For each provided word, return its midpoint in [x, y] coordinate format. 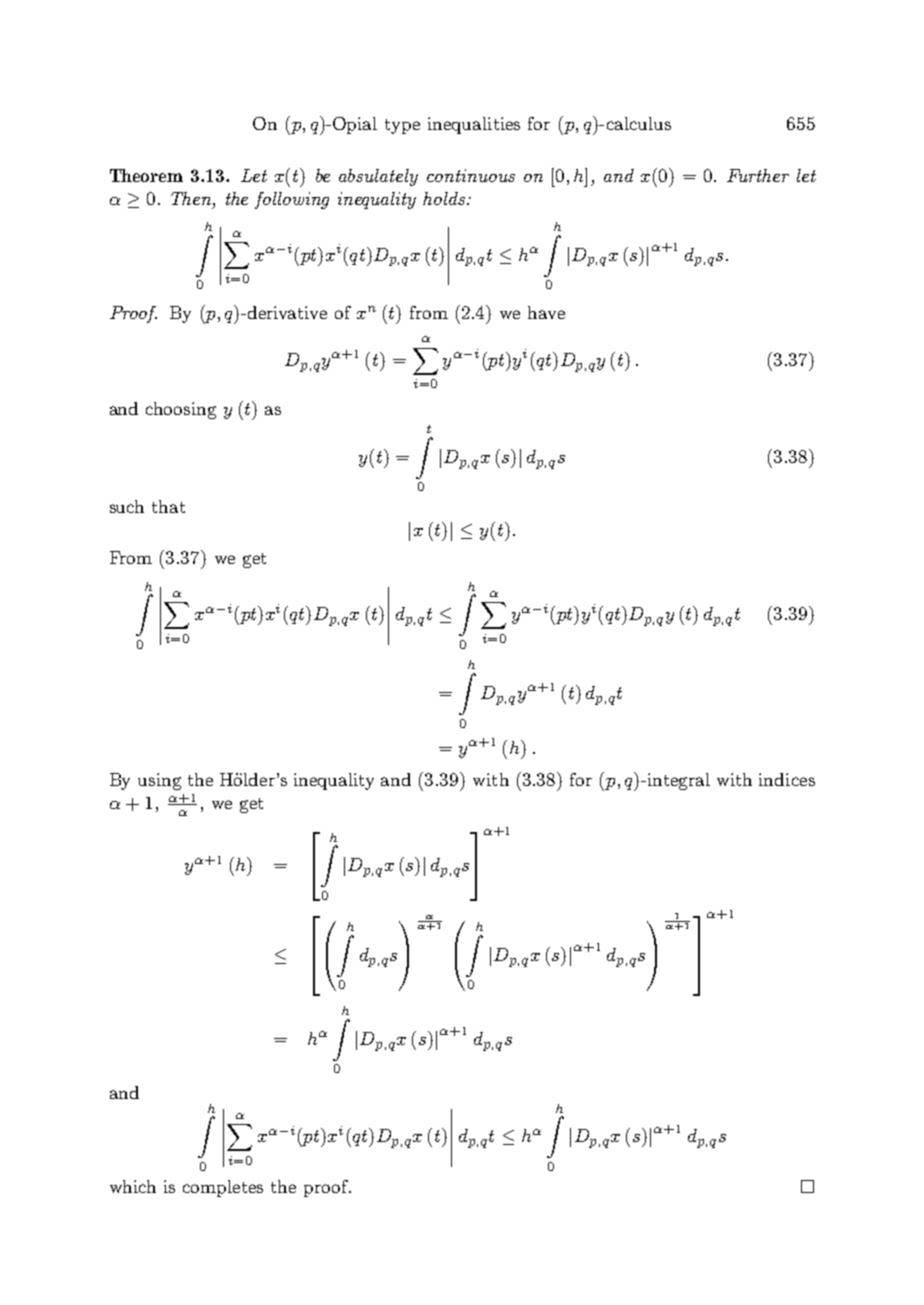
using [159, 781]
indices [787, 779]
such [127, 506]
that [168, 506]
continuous [471, 175]
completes [223, 1188]
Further [758, 175]
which [133, 1186]
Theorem [146, 175]
